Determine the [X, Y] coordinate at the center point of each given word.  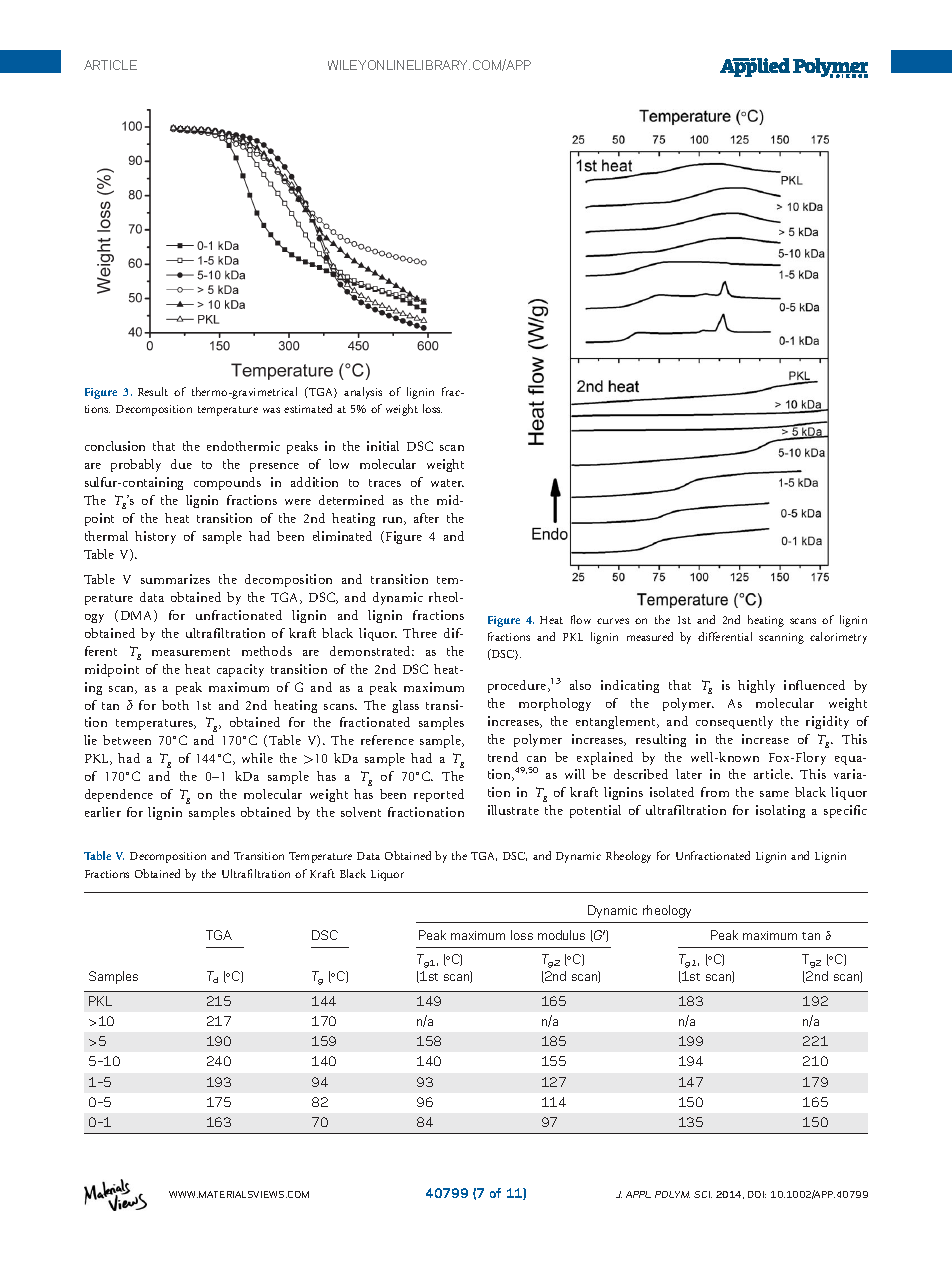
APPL [638, 1194]
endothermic [243, 446]
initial [383, 446]
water [447, 483]
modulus [561, 935]
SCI [703, 1194]
